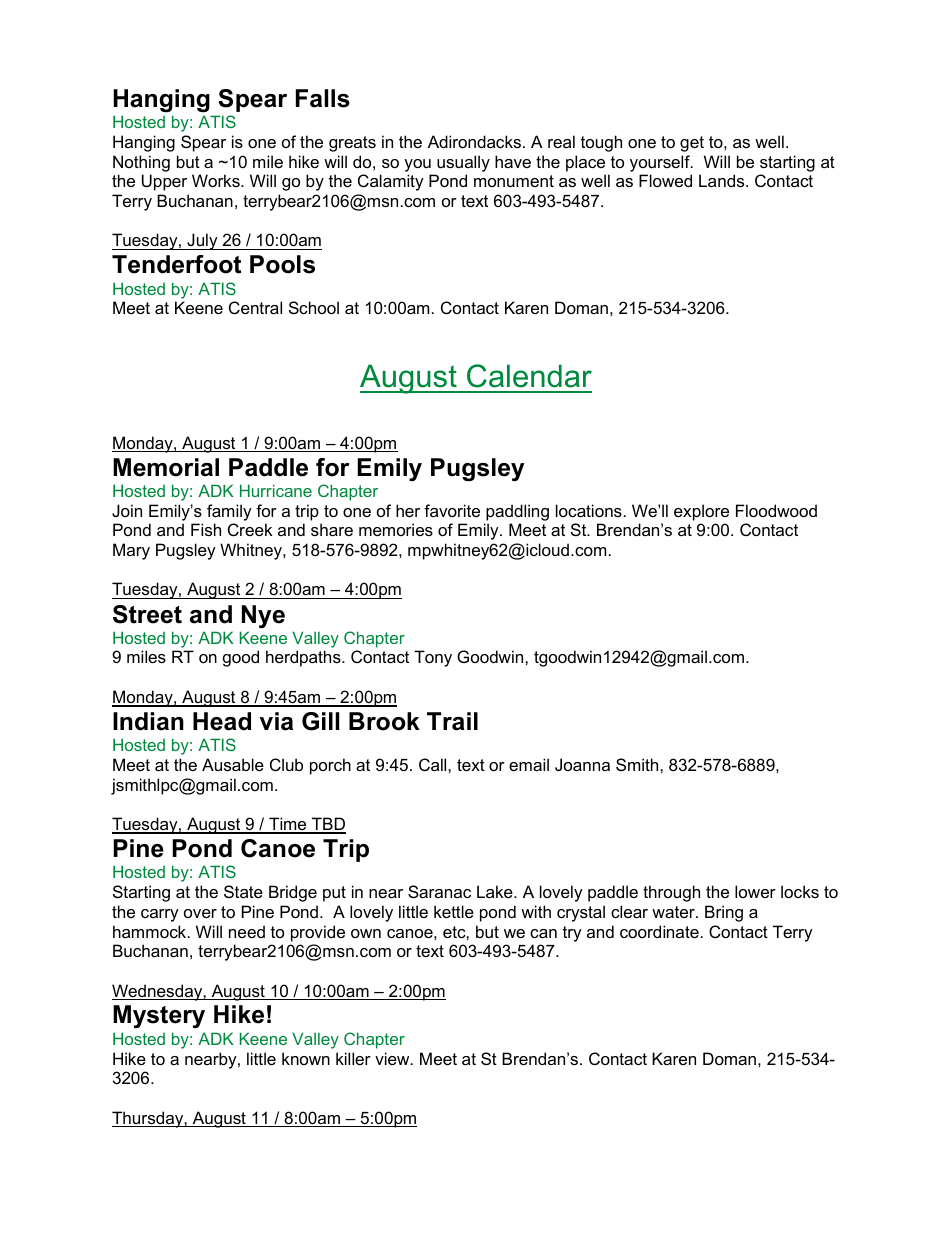  What do you see at coordinates (159, 1016) in the screenshot?
I see `Mystery` at bounding box center [159, 1016].
